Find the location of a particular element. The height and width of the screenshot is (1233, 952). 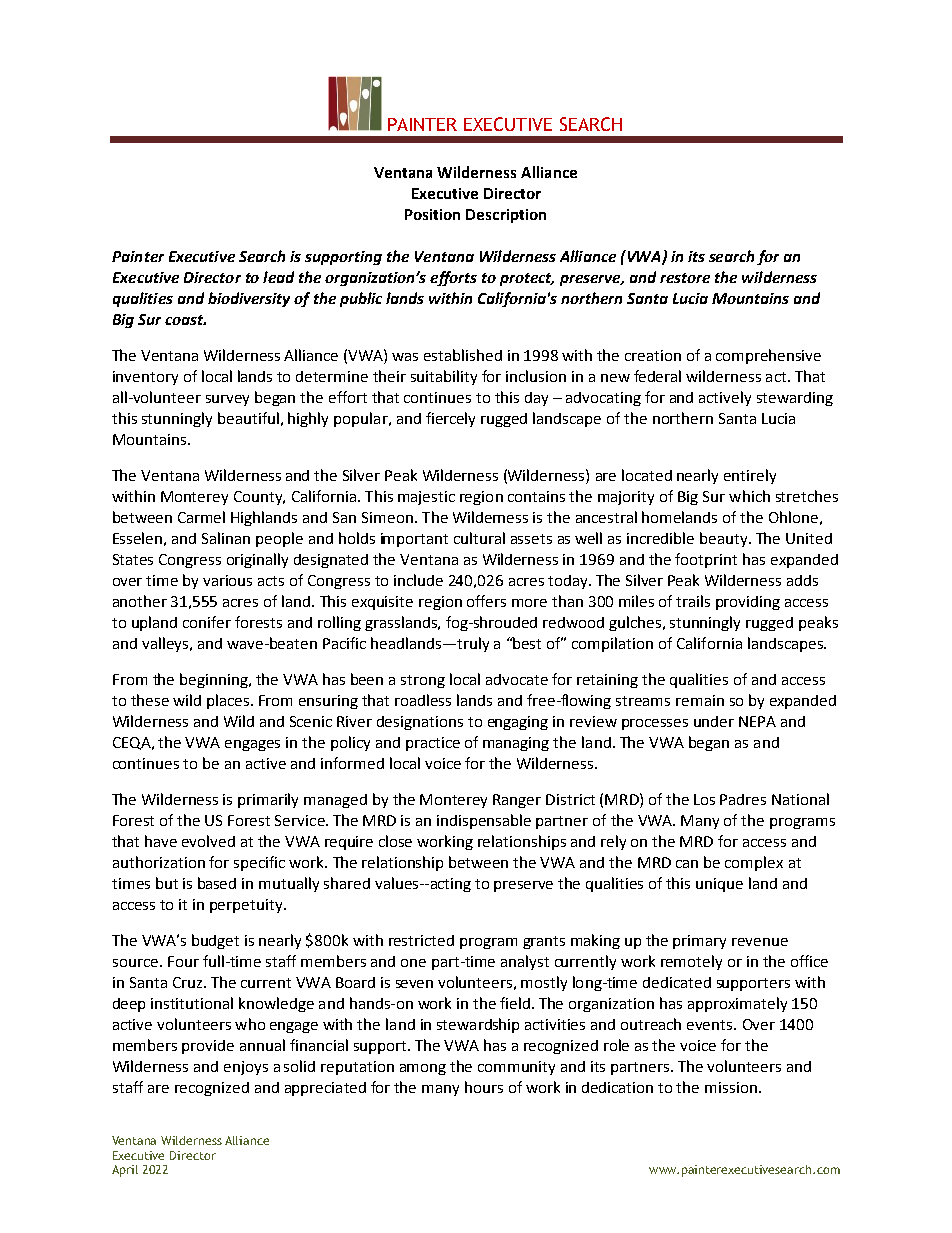

Position is located at coordinates (432, 214).
